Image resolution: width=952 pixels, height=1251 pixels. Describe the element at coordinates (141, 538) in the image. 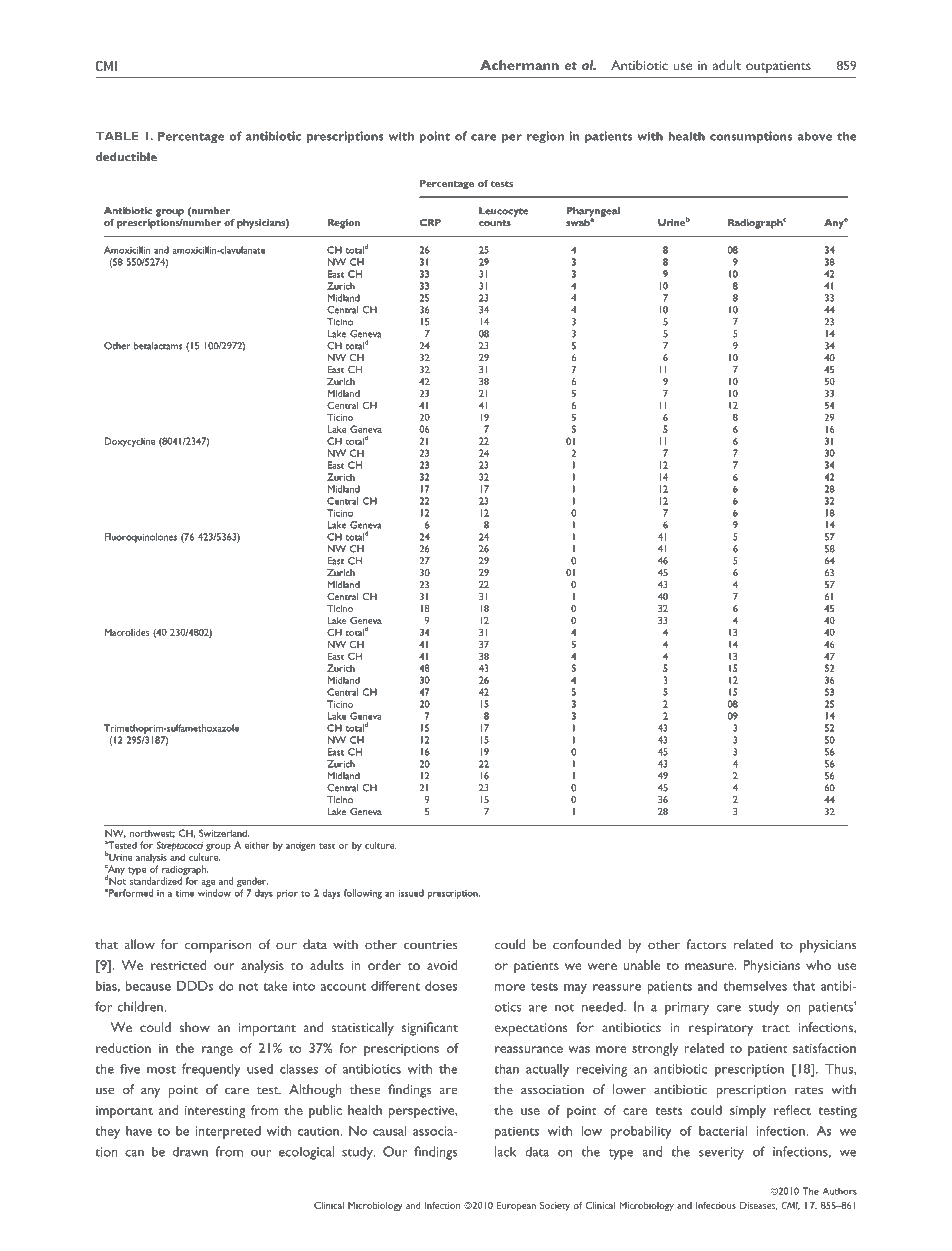

I see `Fluoroquinolones` at that location.
